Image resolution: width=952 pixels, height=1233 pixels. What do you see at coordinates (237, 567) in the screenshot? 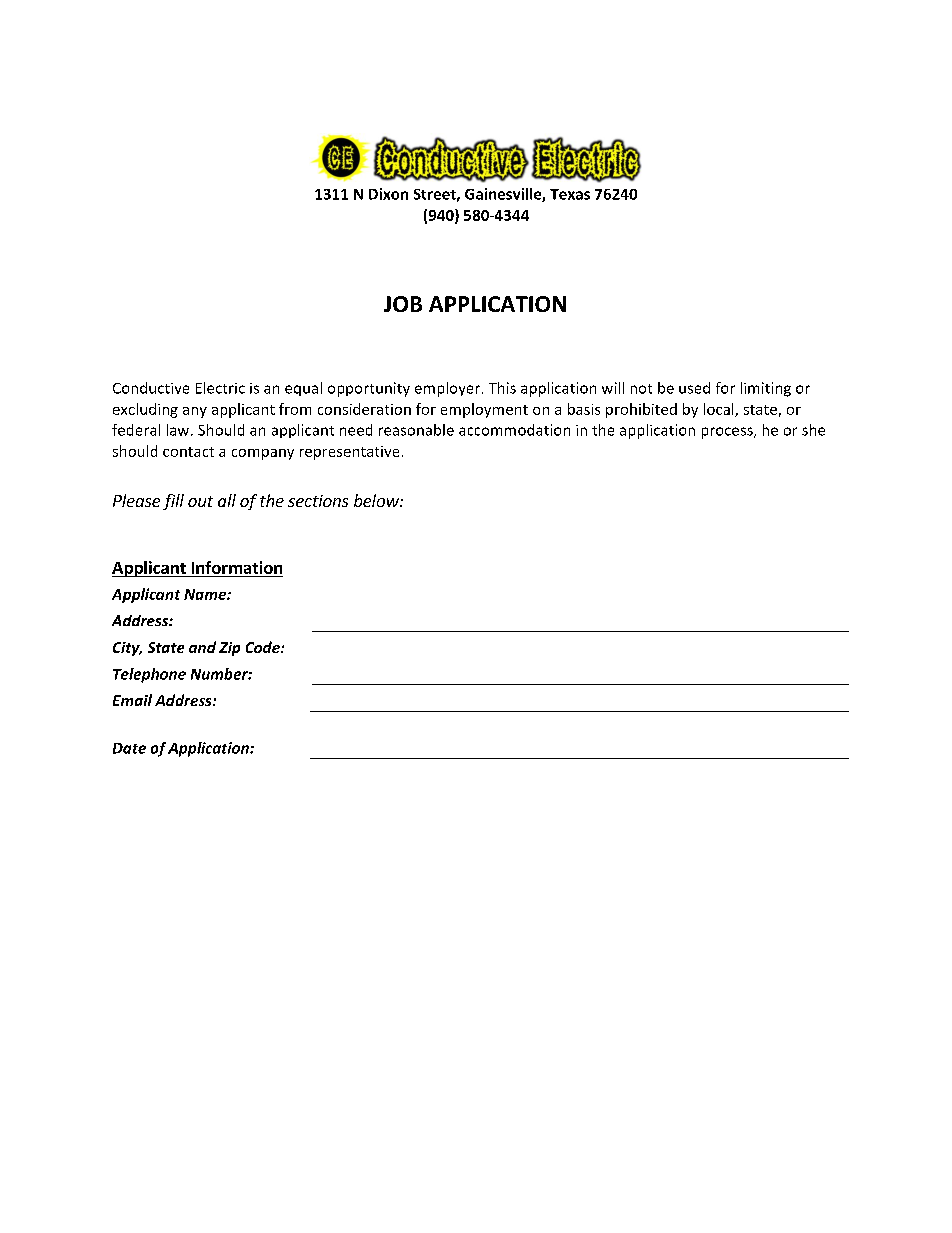
I see `Information` at bounding box center [237, 567].
